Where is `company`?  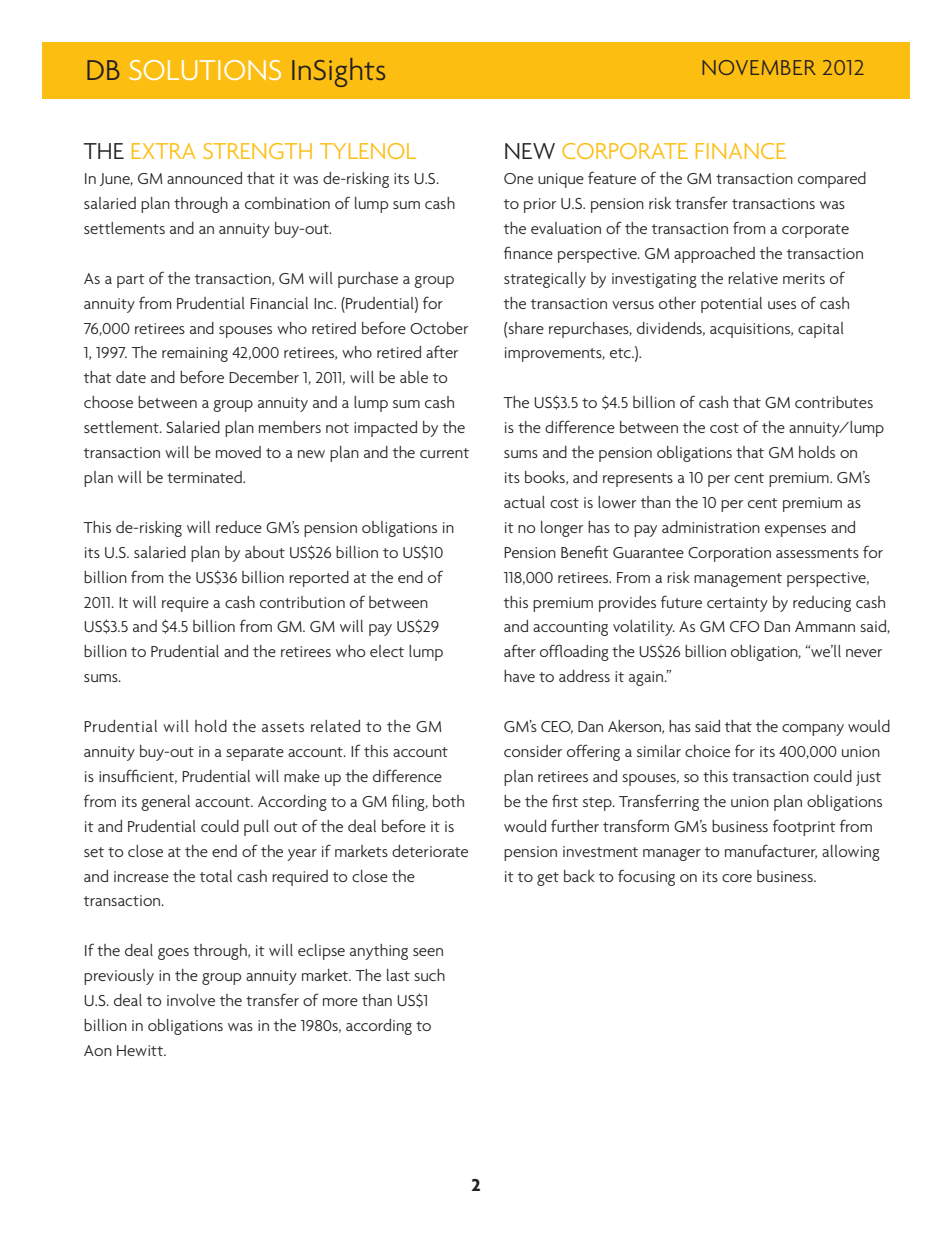 company is located at coordinates (813, 730).
